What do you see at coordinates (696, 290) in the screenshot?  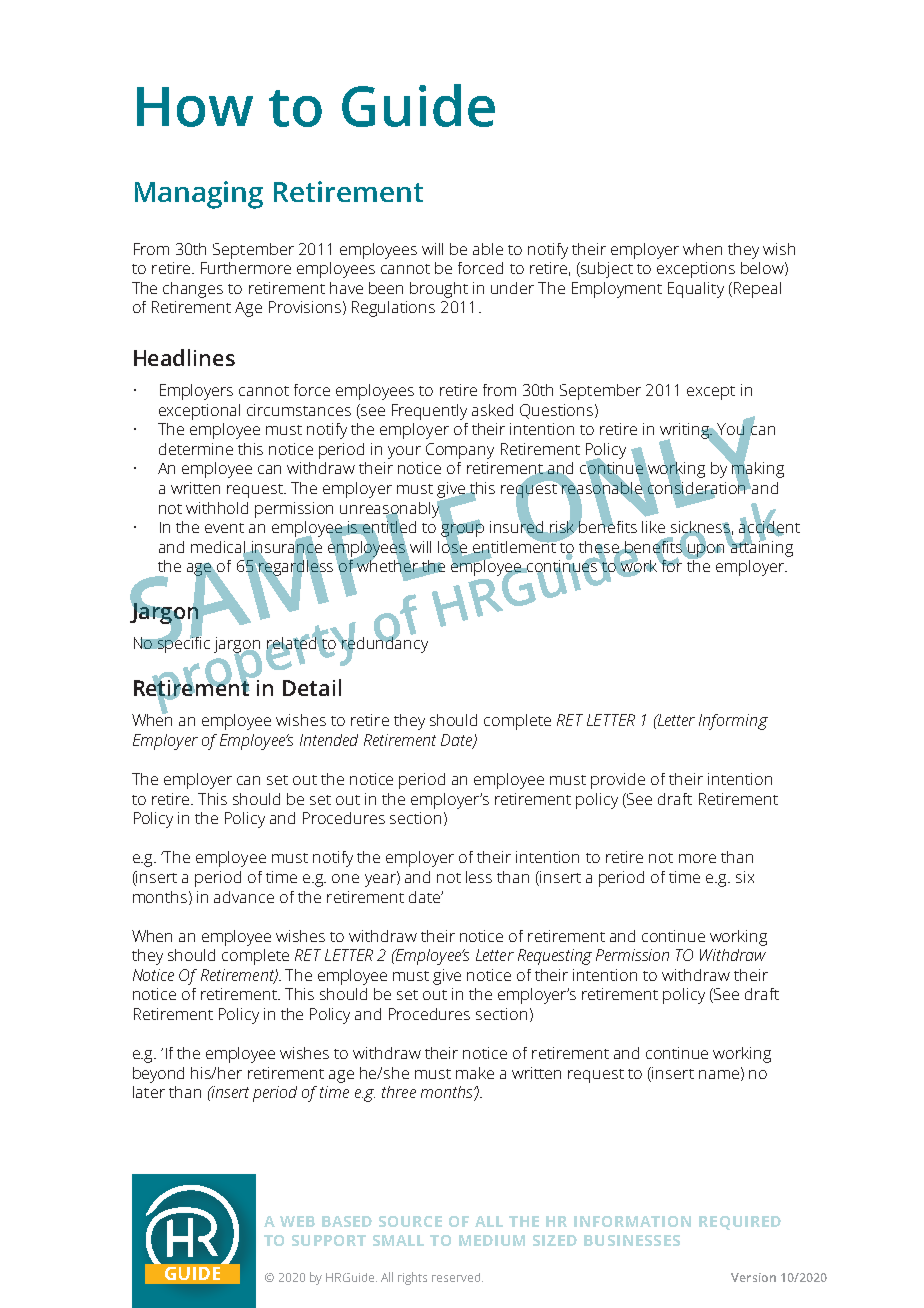 I see `Equality` at bounding box center [696, 290].
